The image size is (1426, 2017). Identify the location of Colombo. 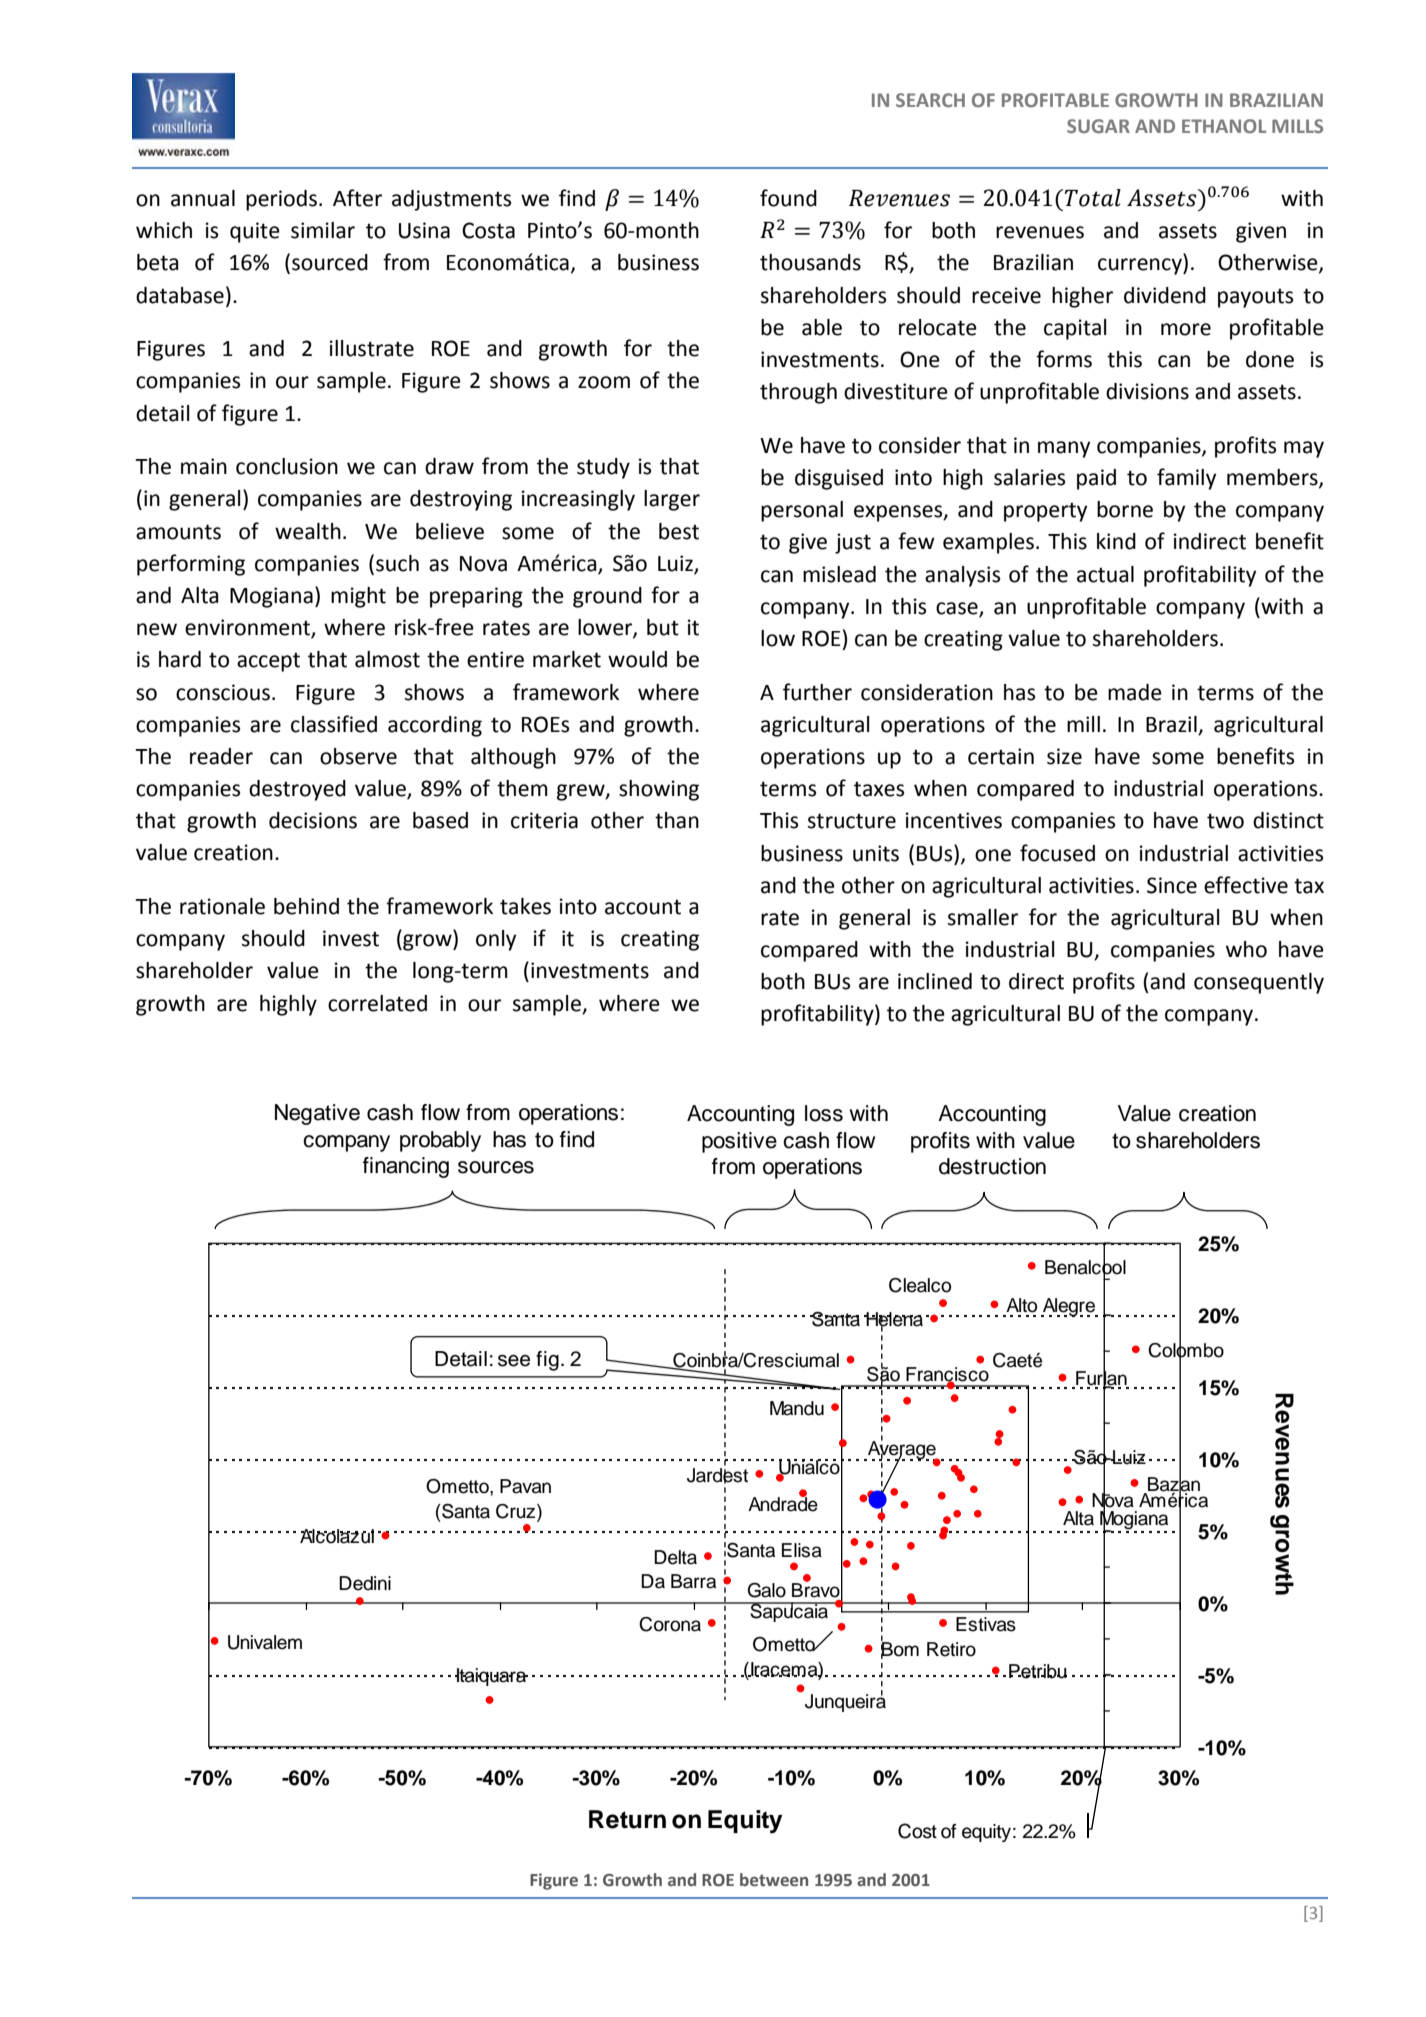
(1186, 1350).
